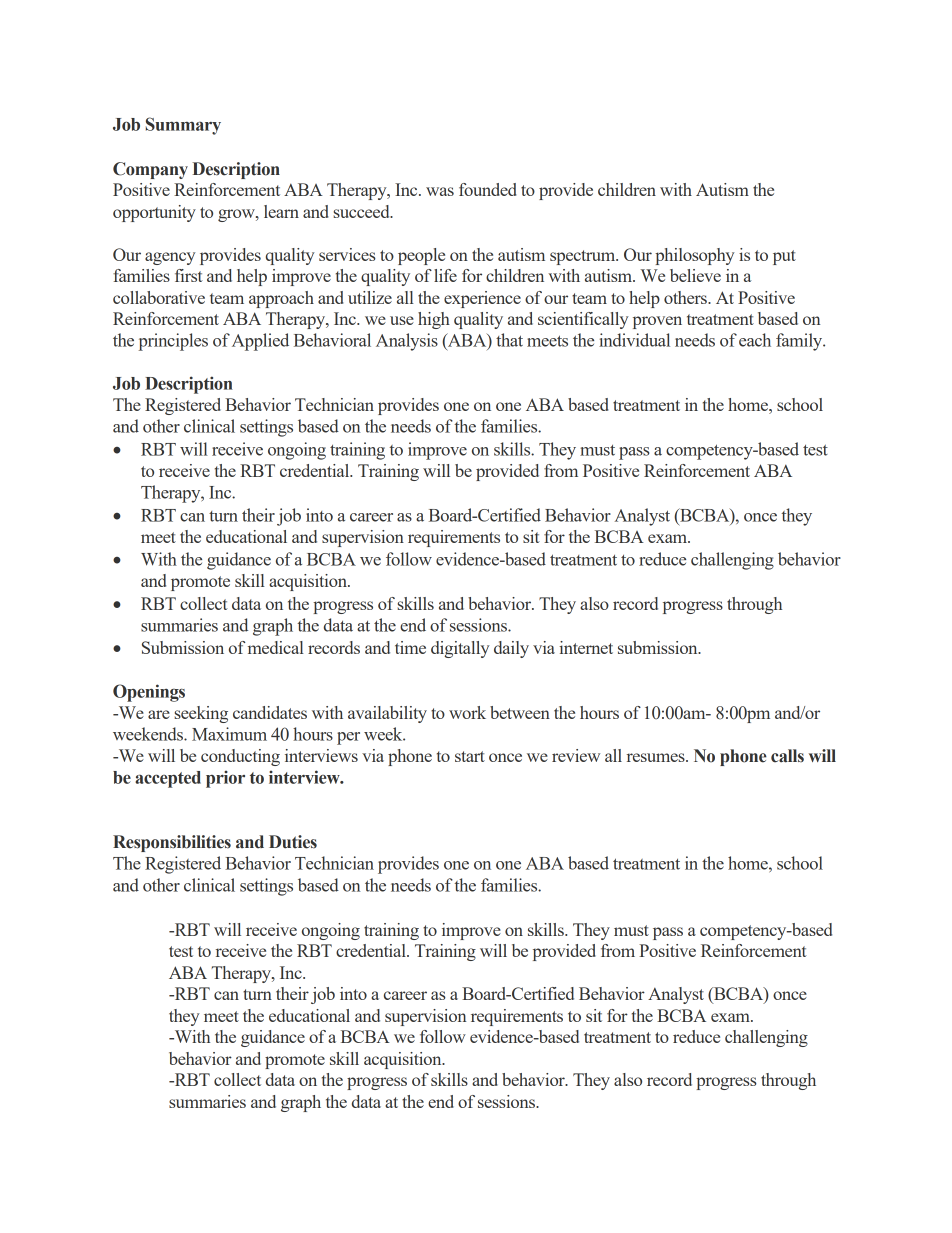  I want to click on each, so click(755, 340).
